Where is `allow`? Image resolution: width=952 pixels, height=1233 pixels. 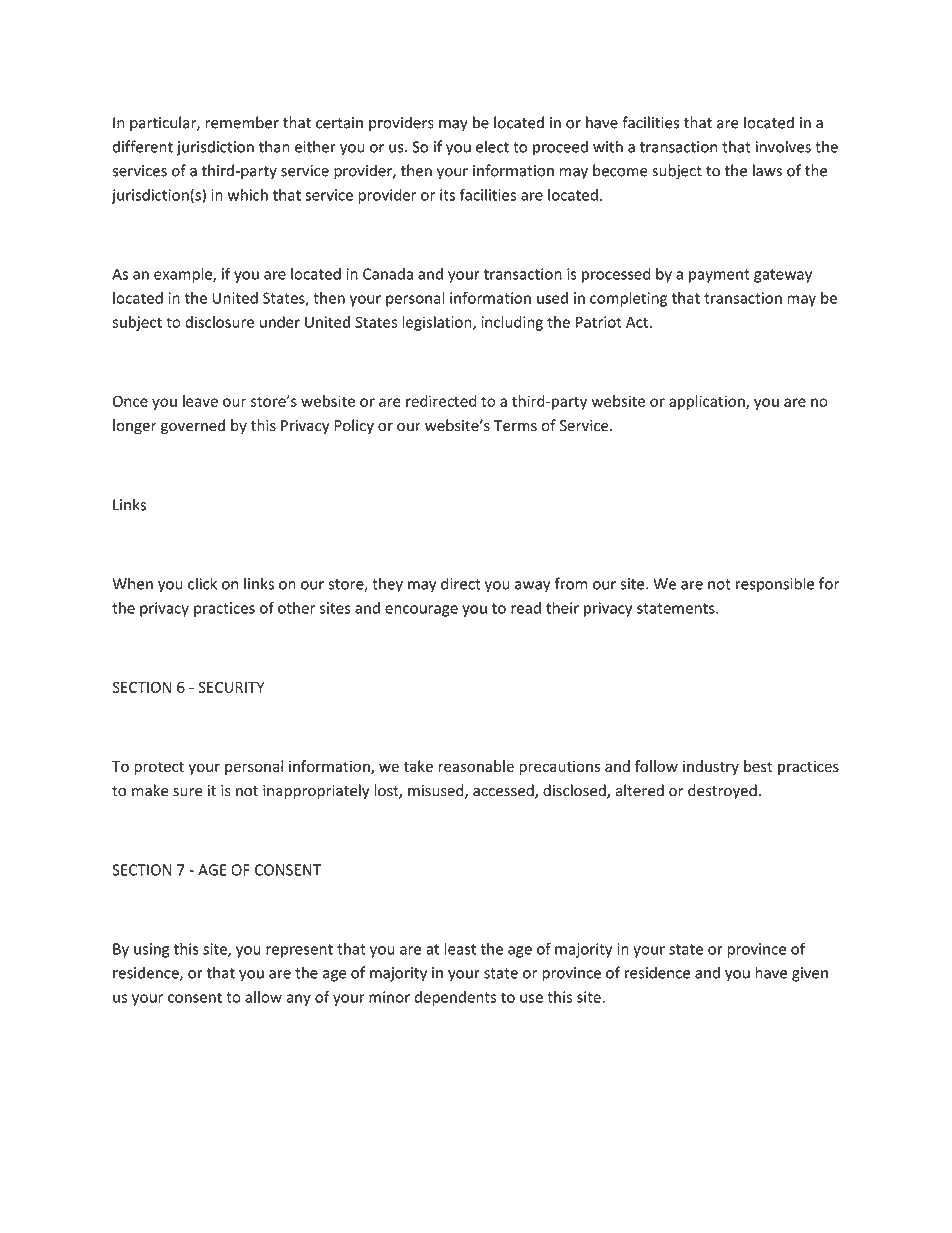
allow is located at coordinates (263, 997).
